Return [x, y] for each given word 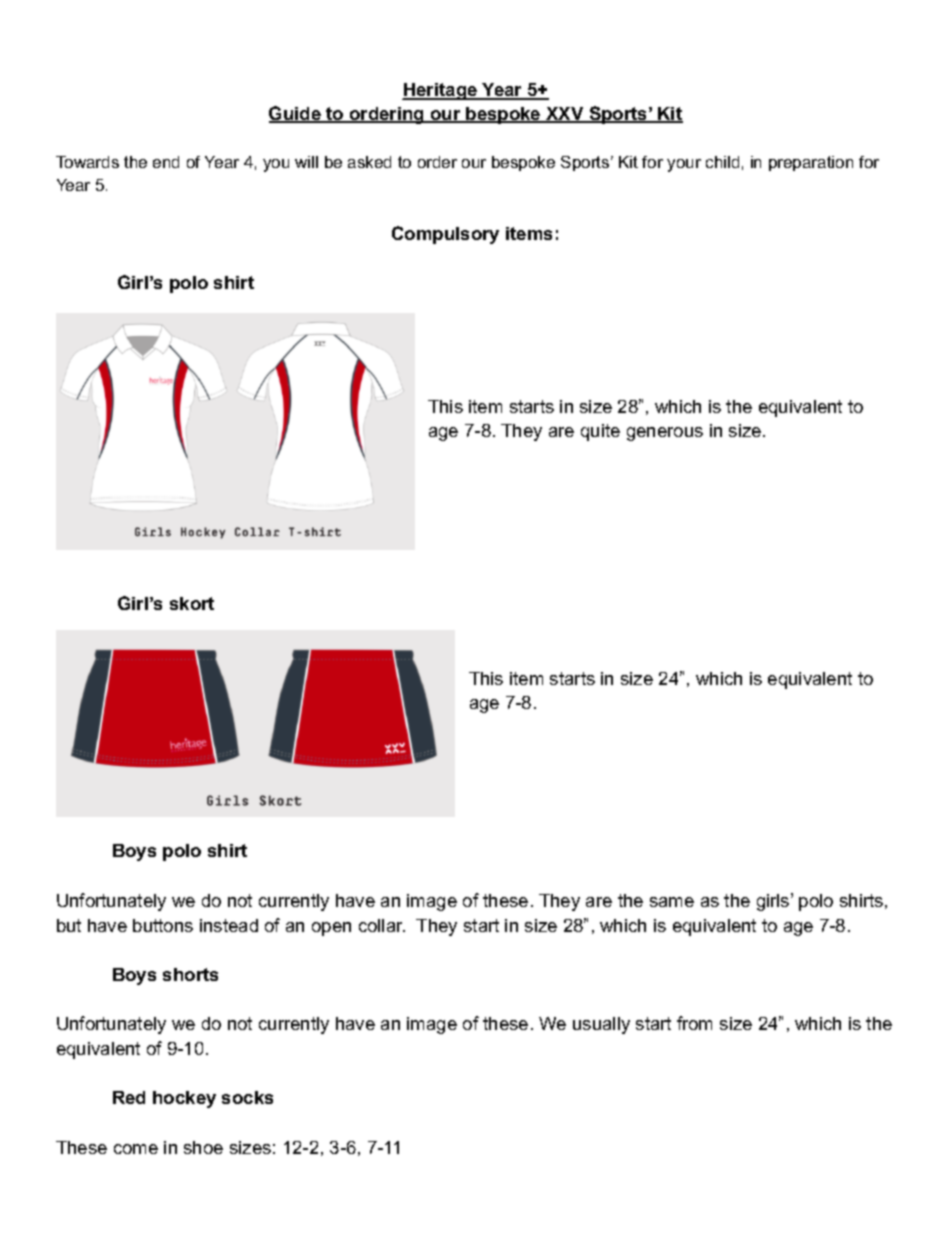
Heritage [441, 91]
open [331, 929]
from [694, 1023]
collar [382, 925]
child [722, 162]
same [672, 902]
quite [600, 432]
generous [665, 434]
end [166, 162]
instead [229, 925]
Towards [87, 162]
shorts [190, 974]
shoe [203, 1147]
